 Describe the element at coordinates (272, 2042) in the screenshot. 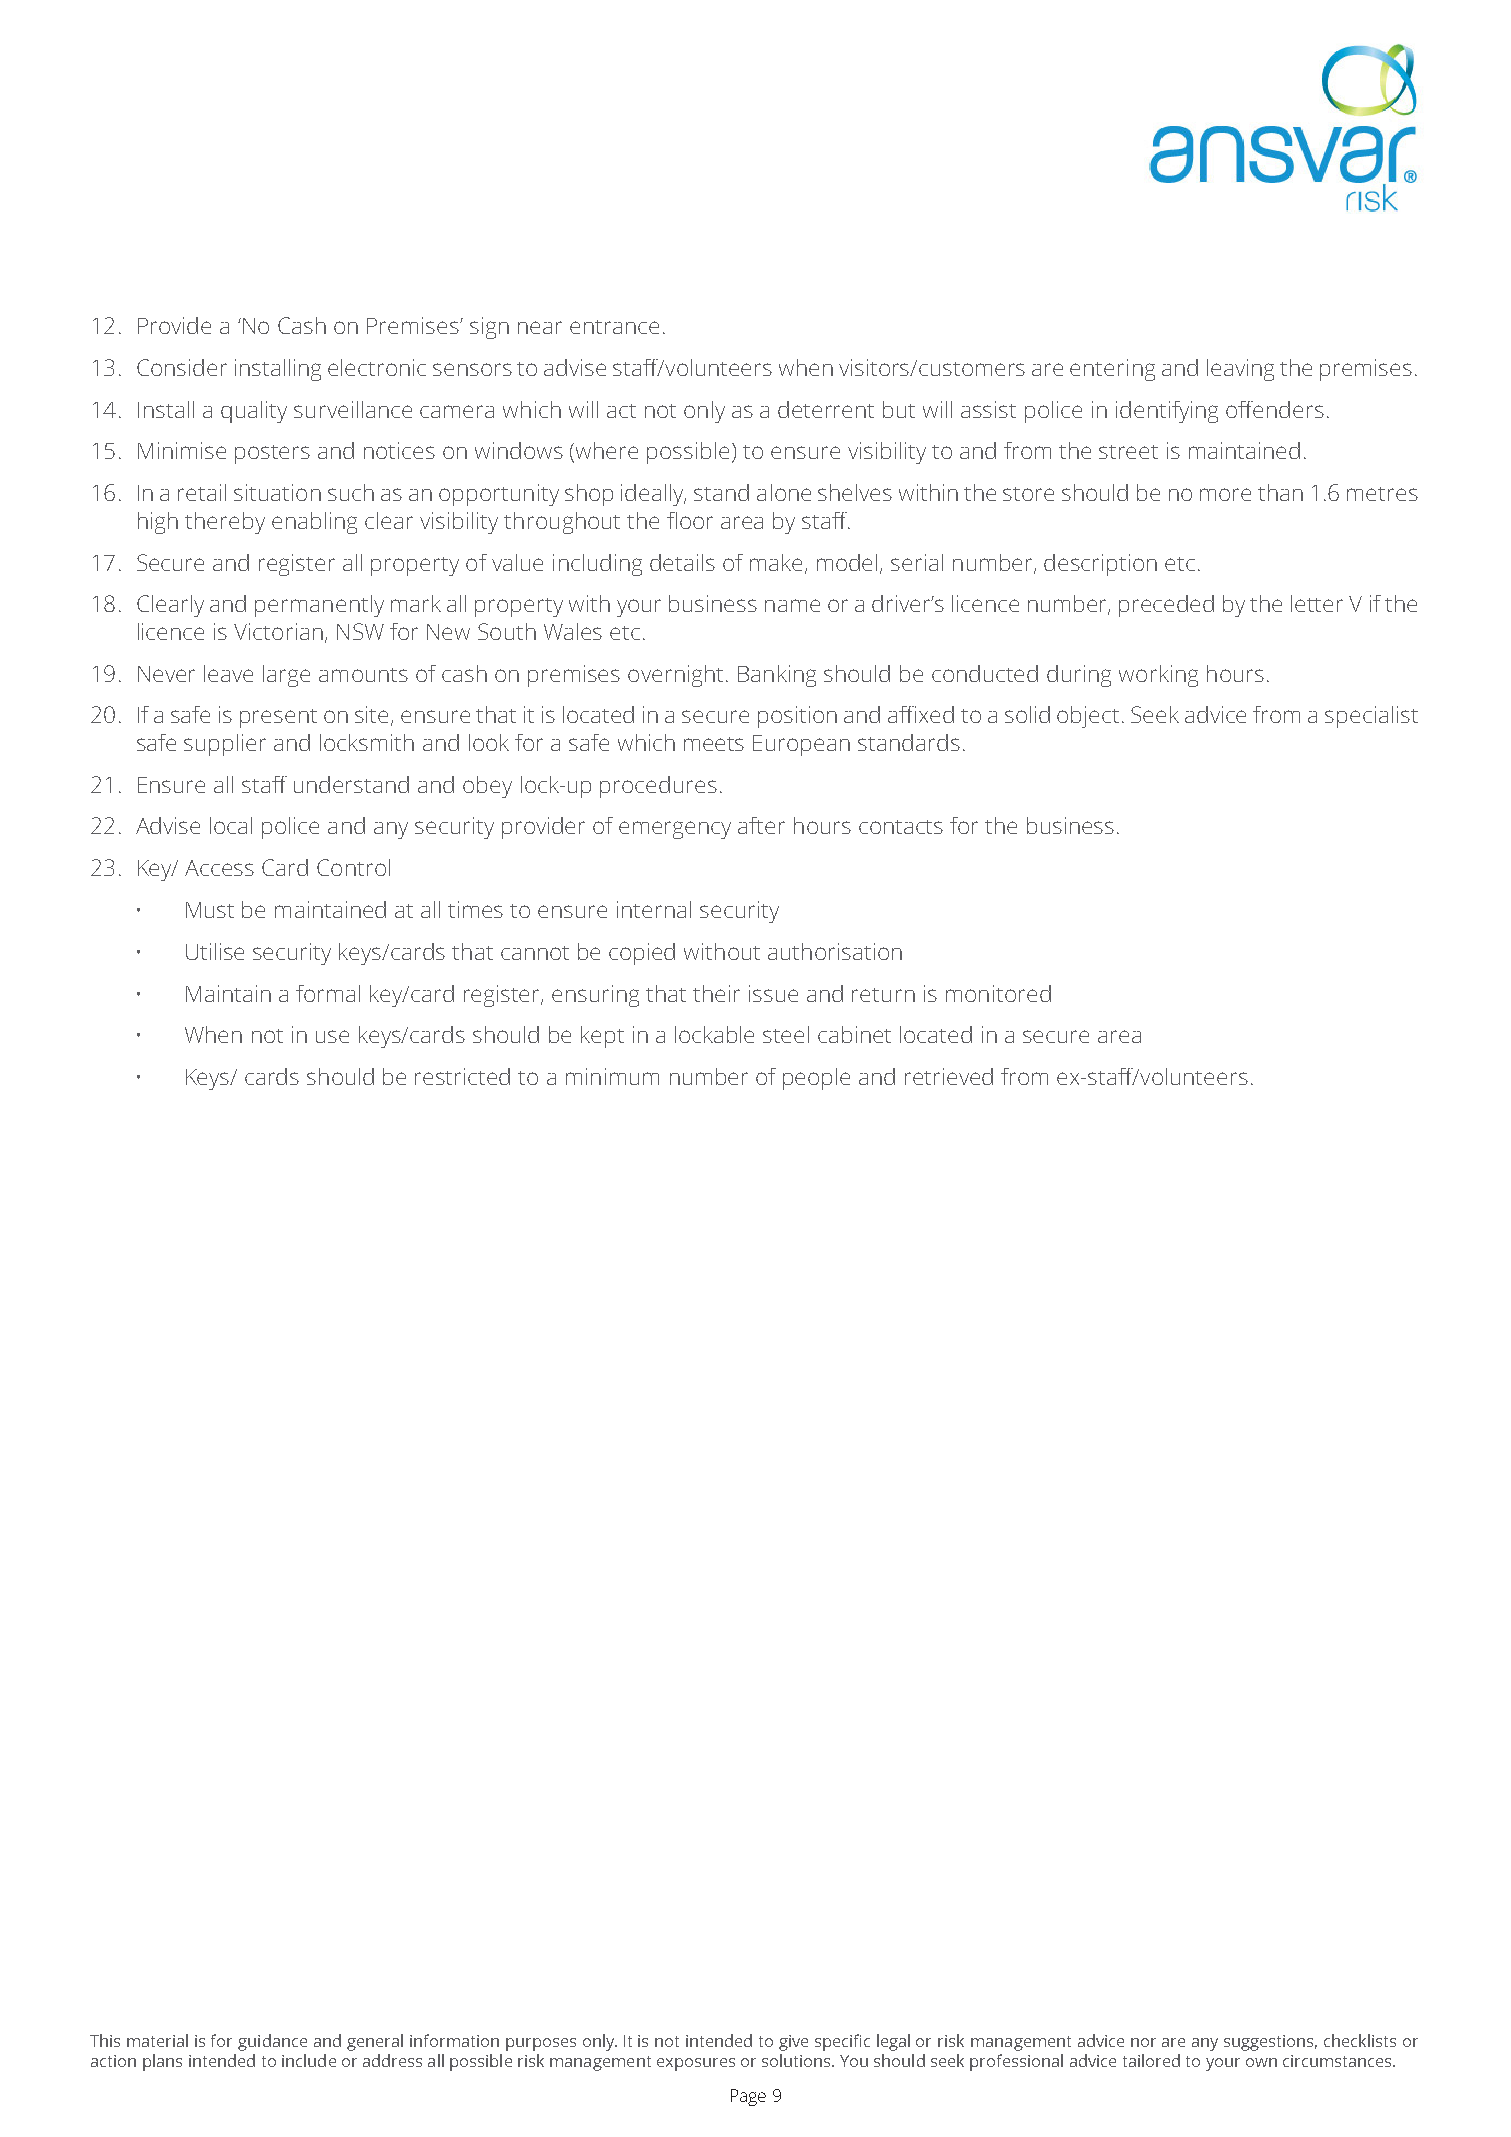

I see `guidance` at that location.
